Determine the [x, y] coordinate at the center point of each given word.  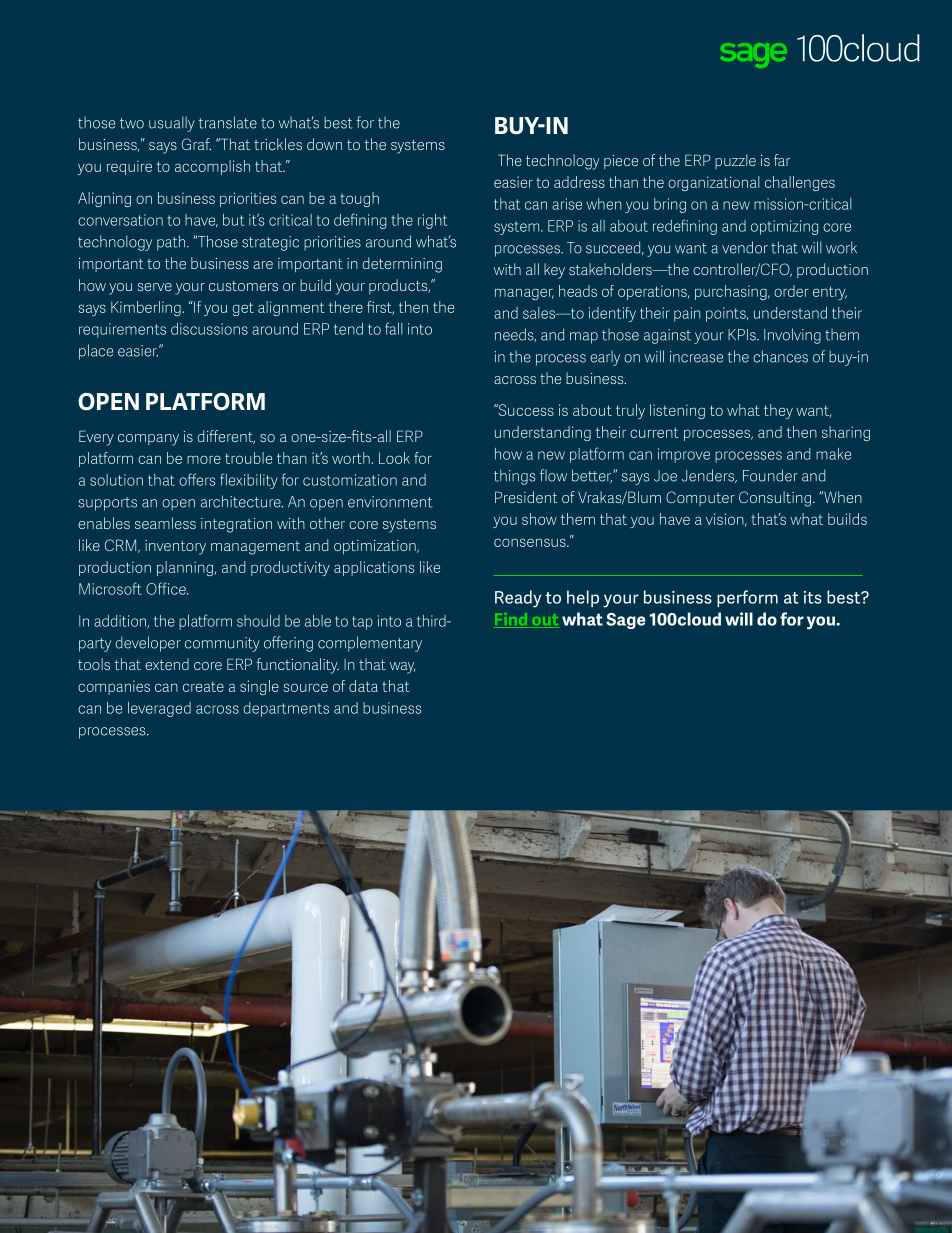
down [324, 144]
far [782, 160]
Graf [196, 144]
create [203, 686]
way [402, 668]
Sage [626, 621]
